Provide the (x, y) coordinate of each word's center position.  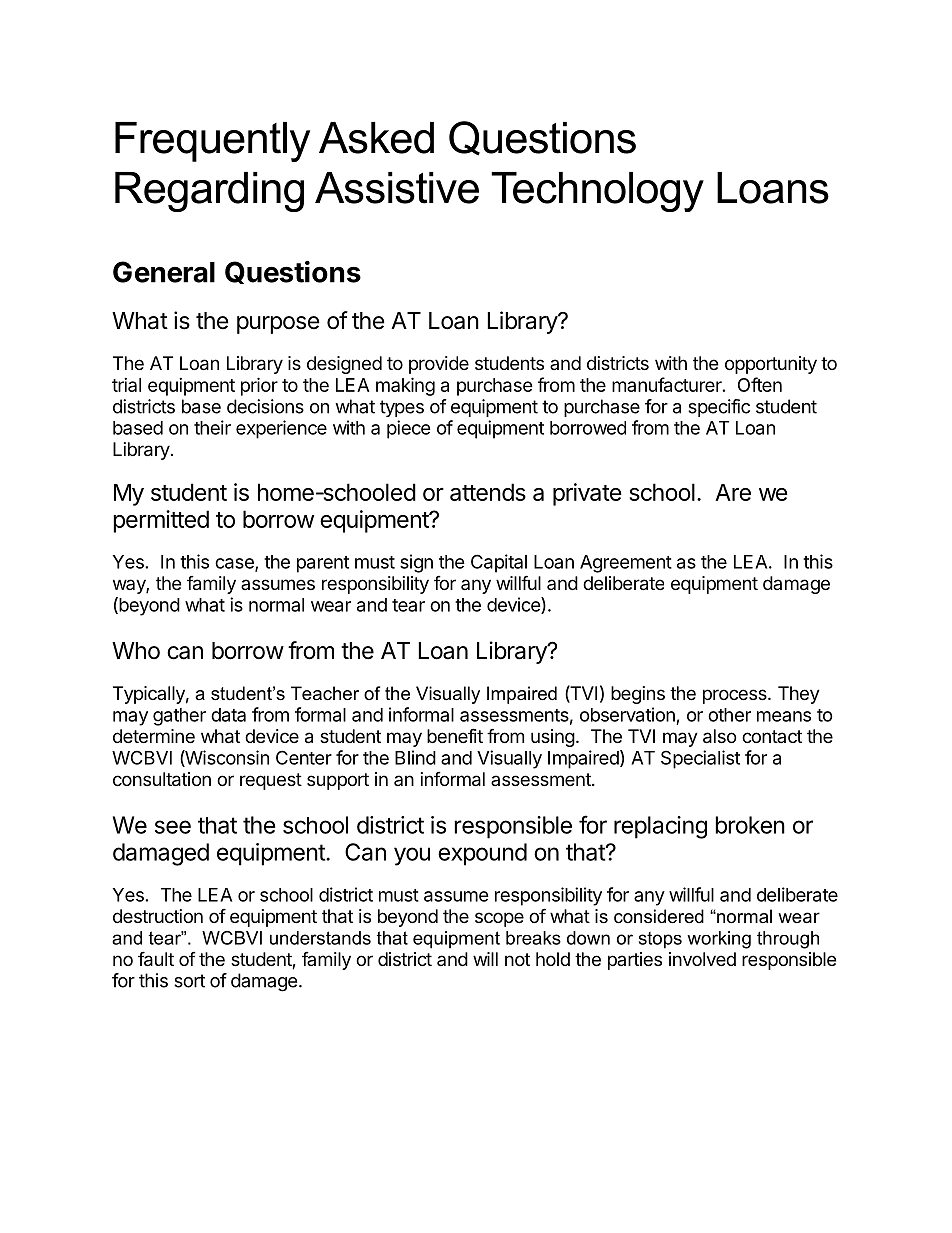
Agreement (626, 564)
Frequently (212, 142)
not (517, 959)
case (235, 564)
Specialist (700, 759)
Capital (499, 563)
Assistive (397, 188)
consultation (162, 779)
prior (259, 386)
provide (439, 365)
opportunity (771, 365)
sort (189, 981)
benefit (455, 735)
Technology (597, 192)
